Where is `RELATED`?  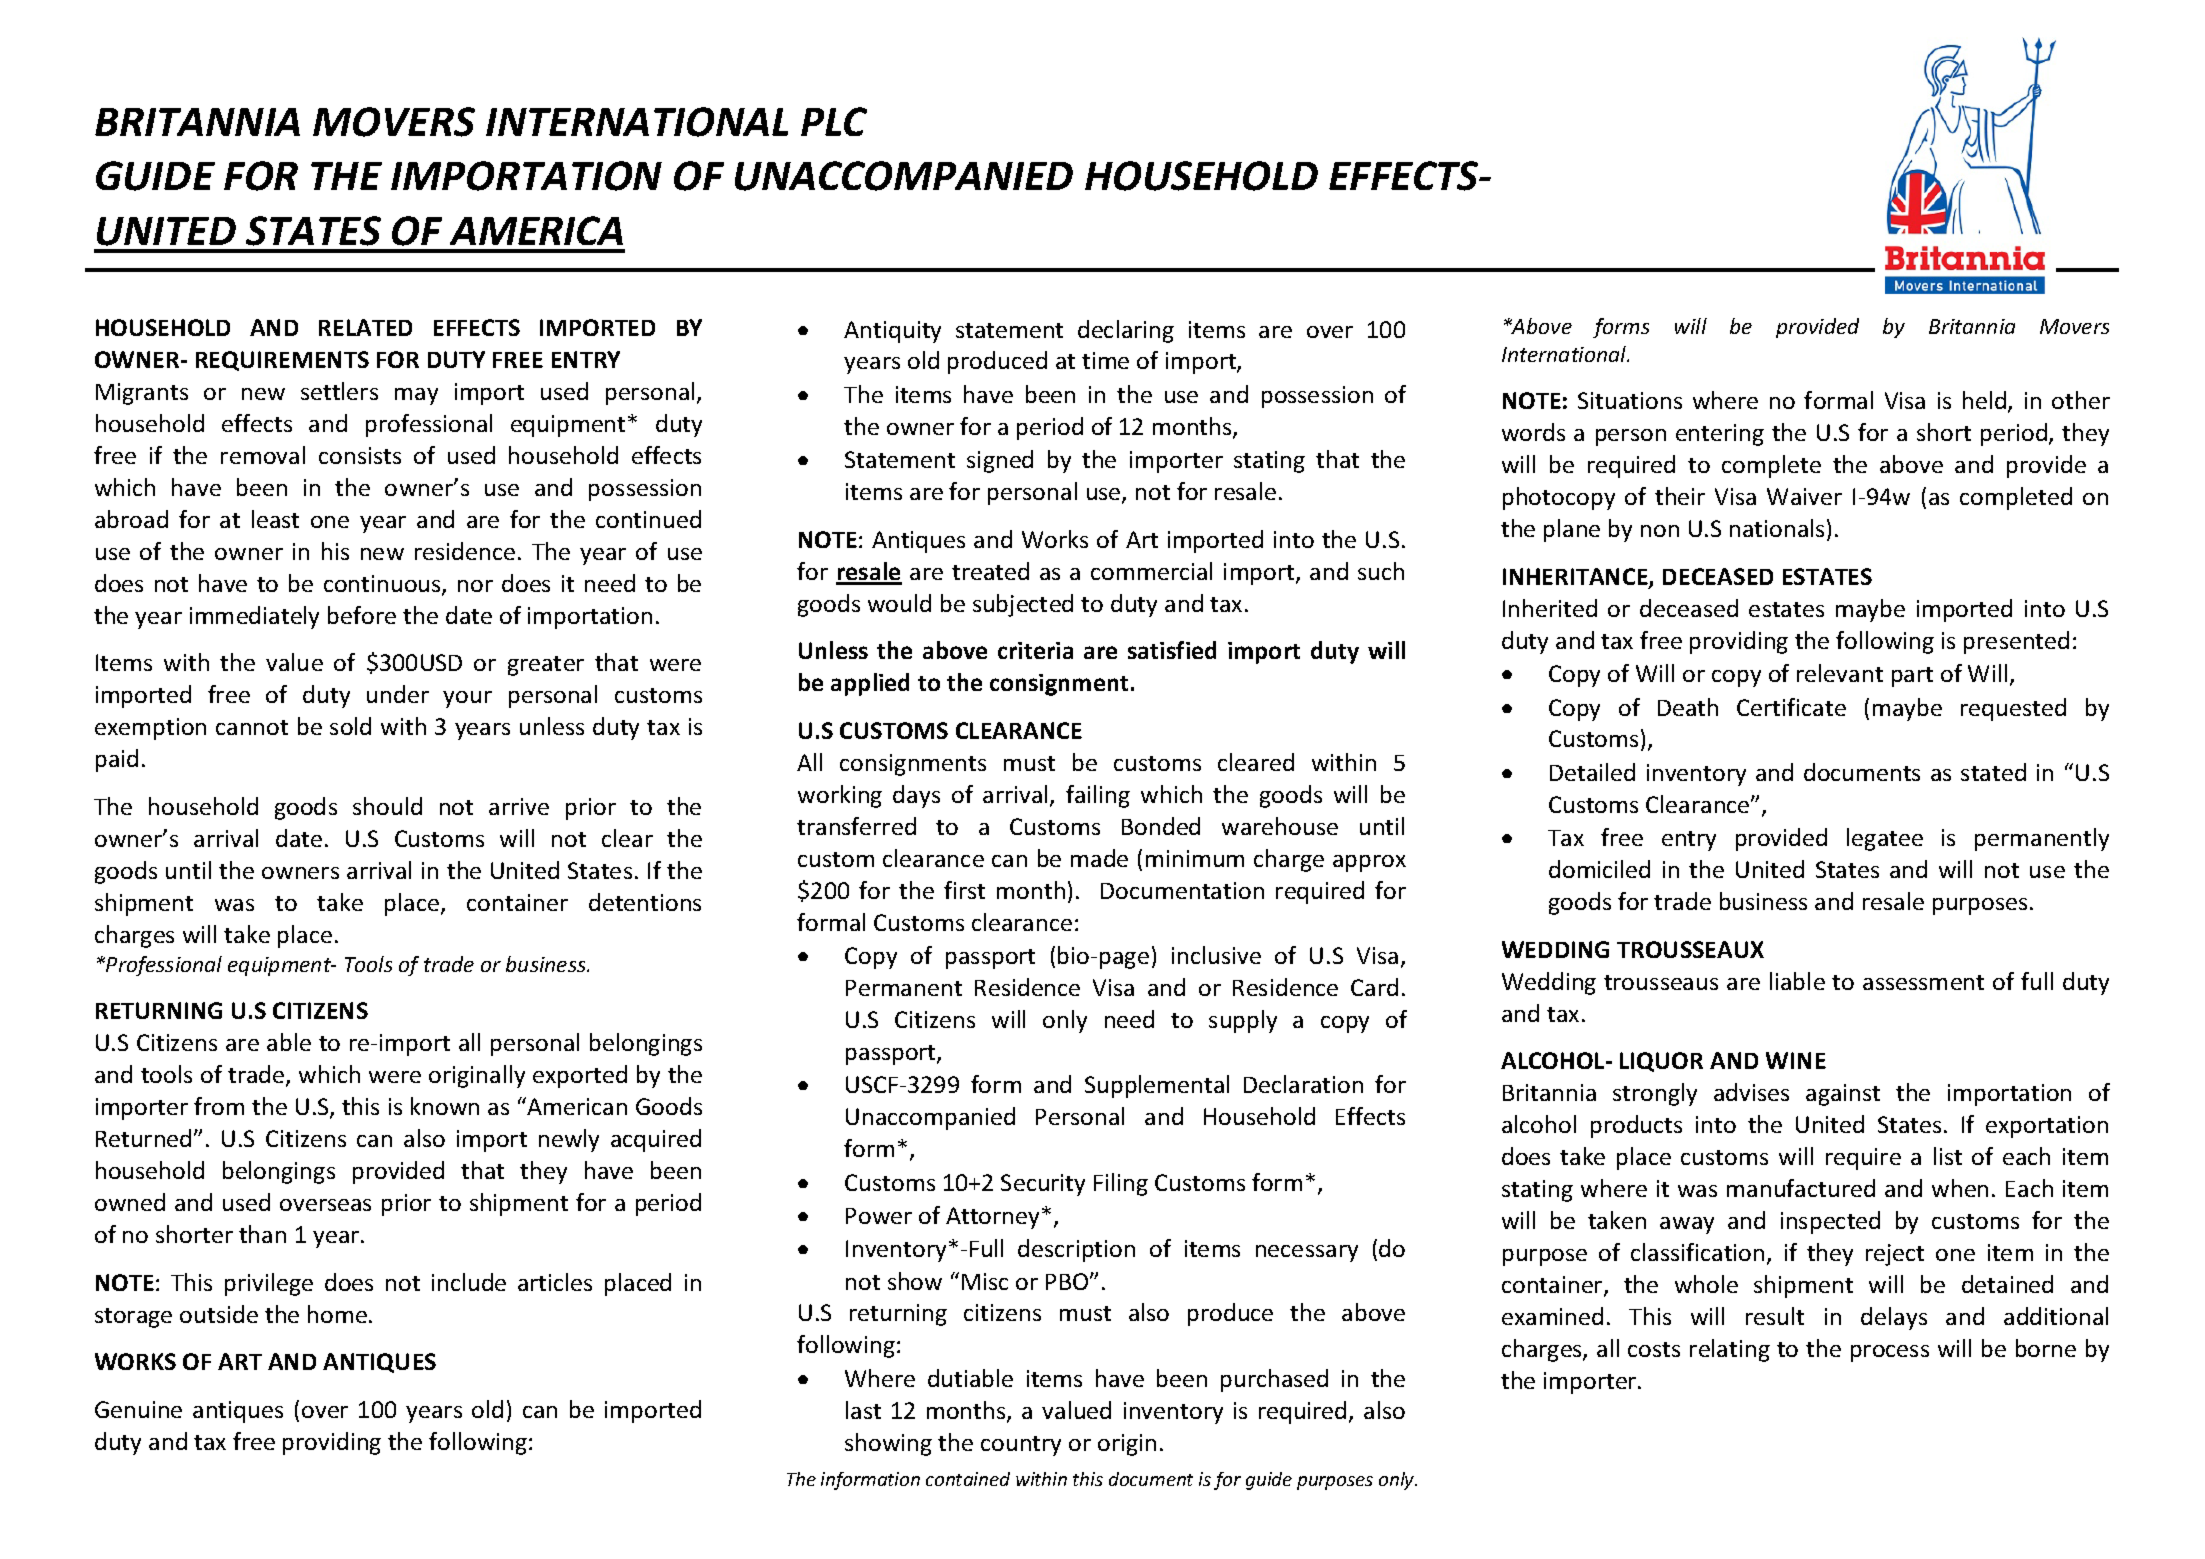
RELATED is located at coordinates (365, 327).
